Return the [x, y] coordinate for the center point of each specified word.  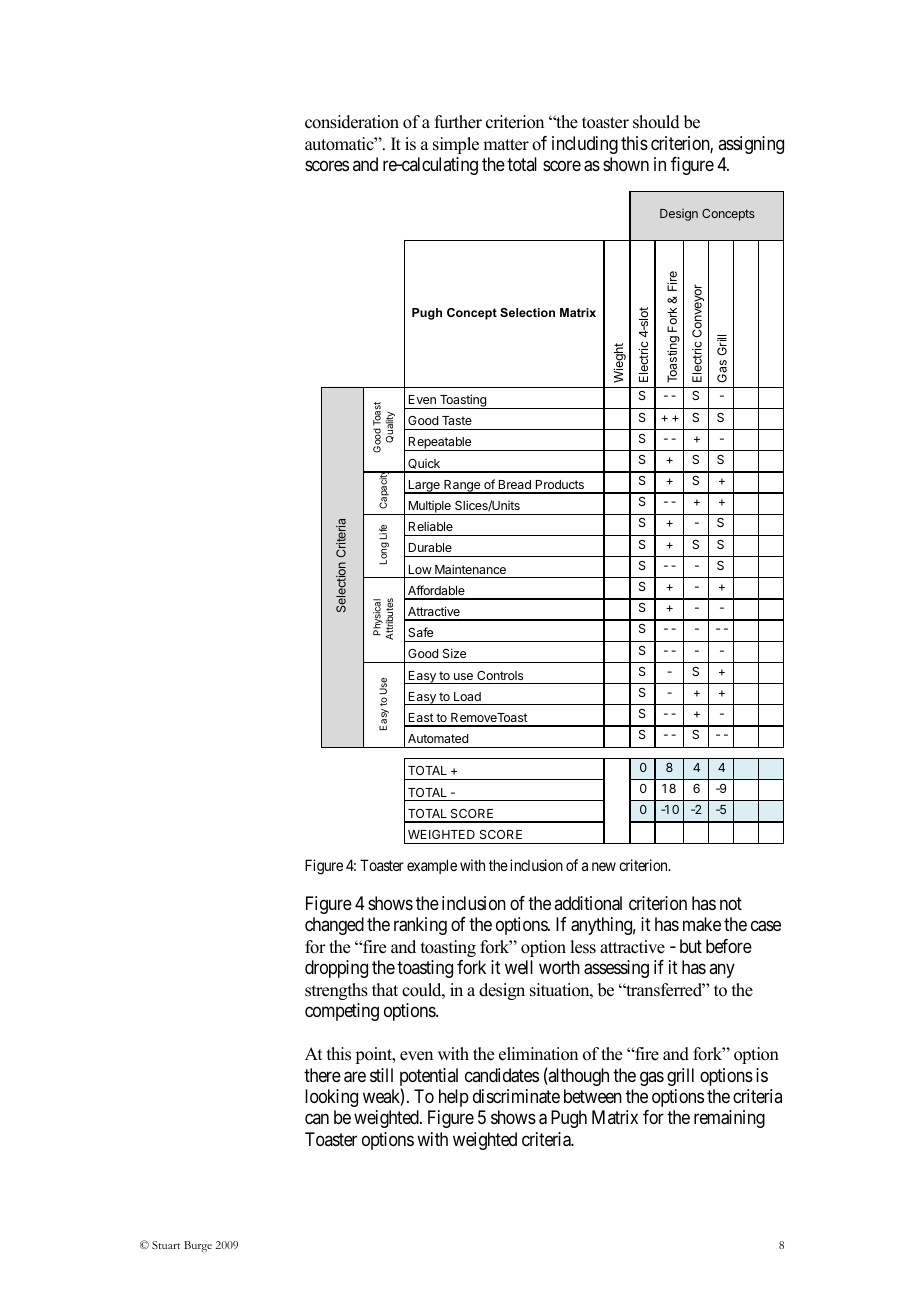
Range [462, 487]
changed [334, 926]
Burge [198, 1246]
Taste [457, 420]
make [702, 924]
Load [467, 696]
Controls [500, 675]
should [656, 122]
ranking [420, 926]
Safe [420, 632]
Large [424, 487]
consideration [352, 122]
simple [456, 145]
